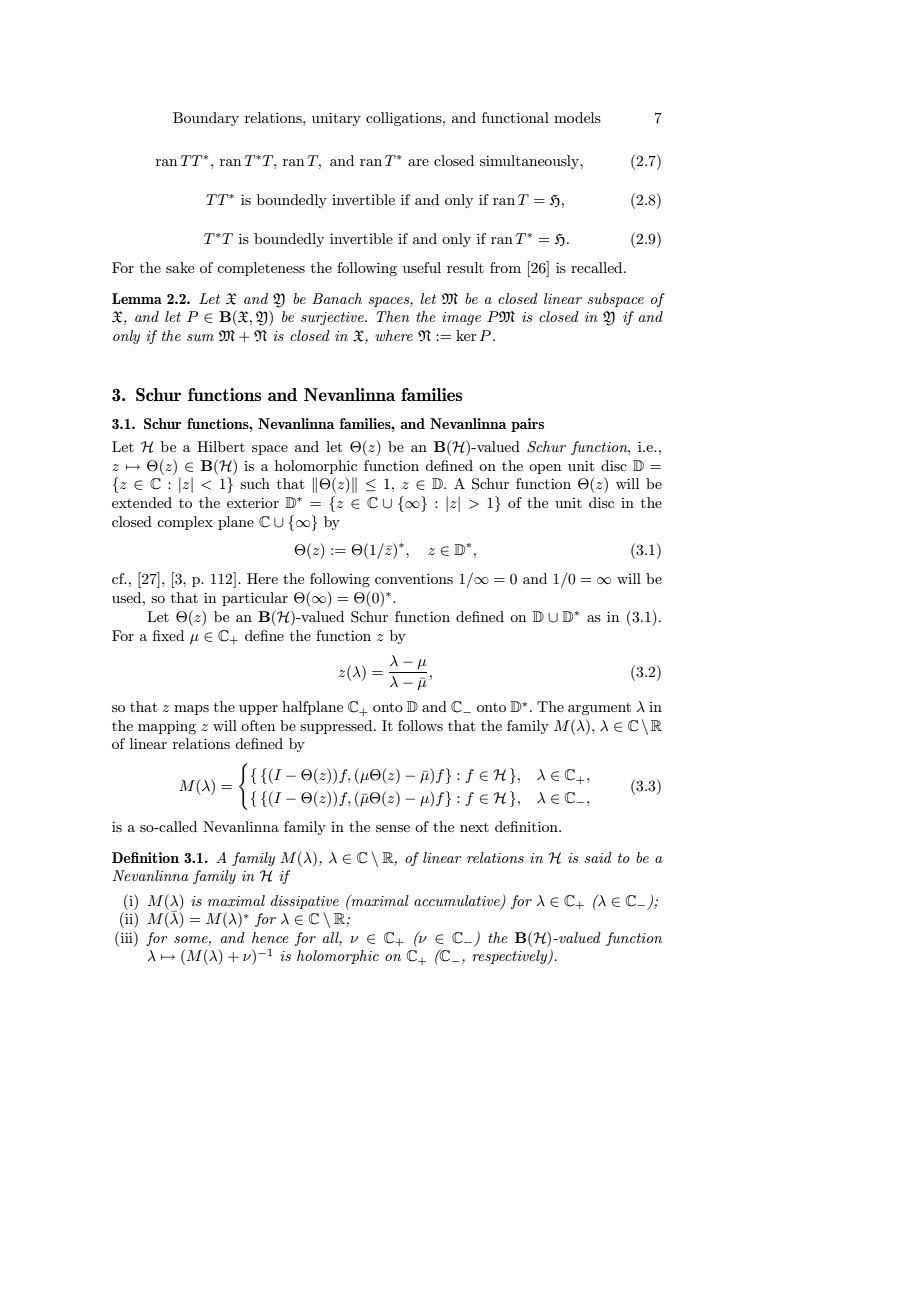  What do you see at coordinates (418, 162) in the document?
I see `are` at bounding box center [418, 162].
